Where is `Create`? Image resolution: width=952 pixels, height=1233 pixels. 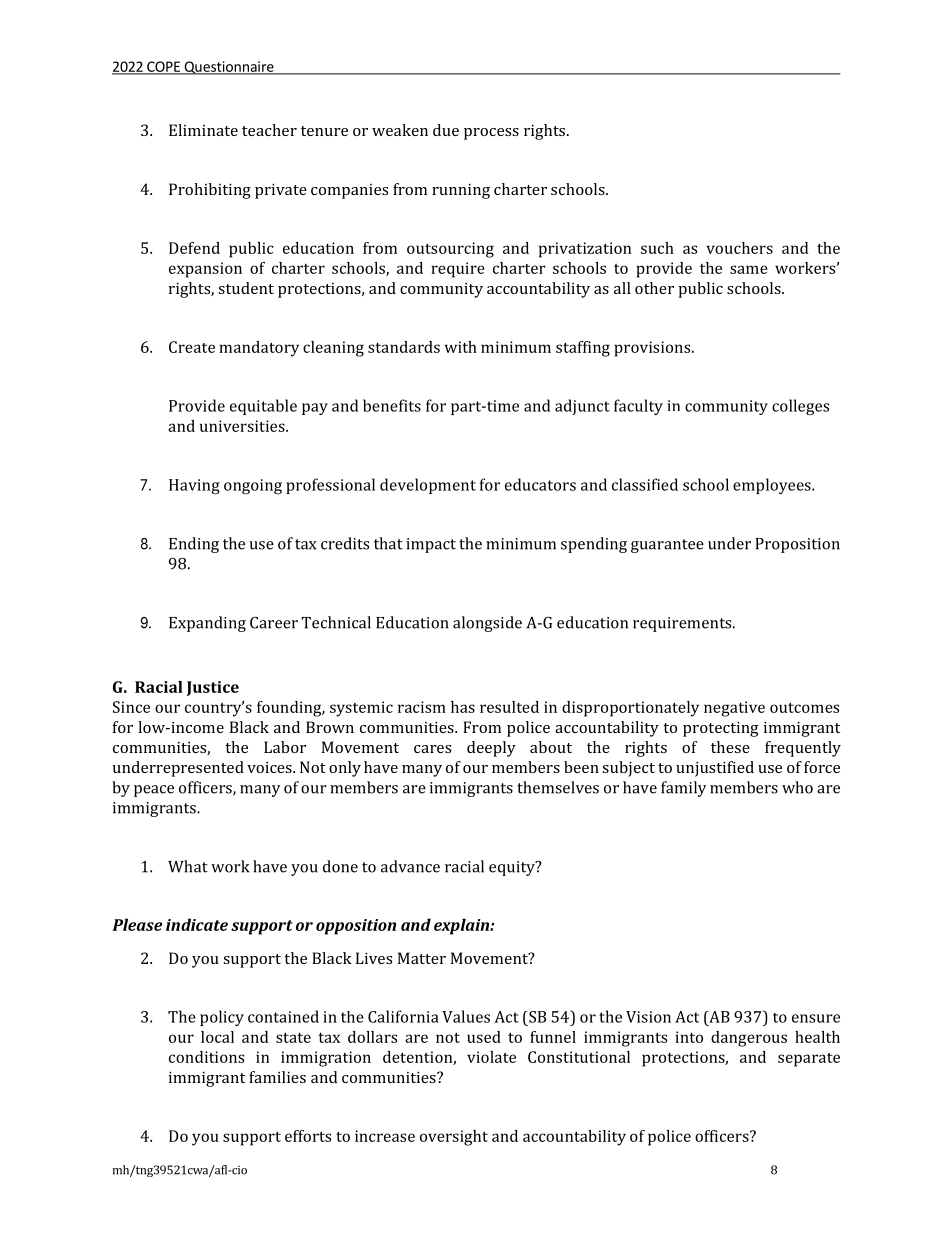
Create is located at coordinates (192, 347).
